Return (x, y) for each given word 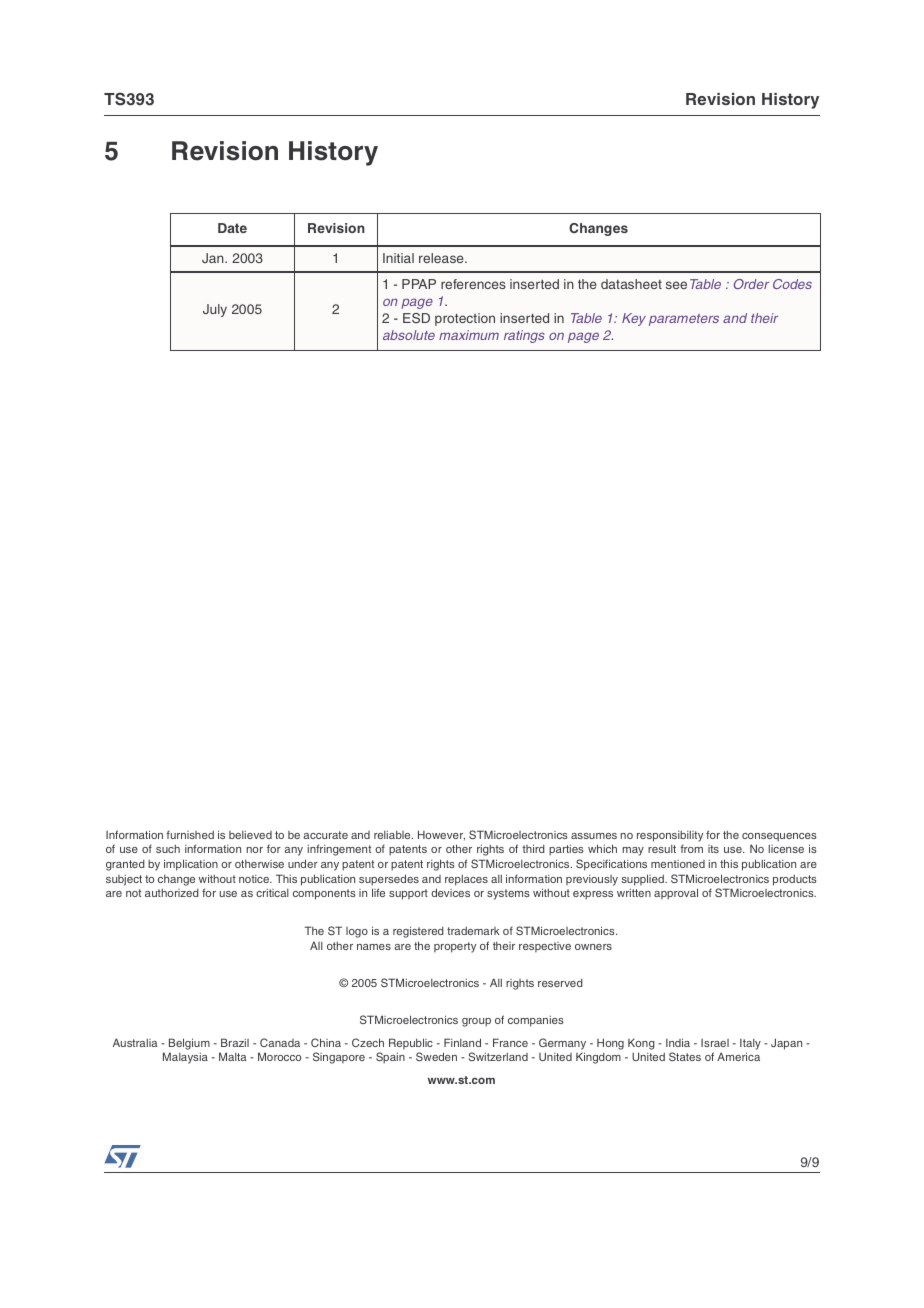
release (442, 258)
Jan (214, 258)
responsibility (670, 836)
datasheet (631, 284)
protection (465, 319)
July (215, 310)
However (441, 835)
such (168, 849)
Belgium (189, 1044)
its (713, 849)
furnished (190, 834)
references (473, 284)
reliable (393, 834)
